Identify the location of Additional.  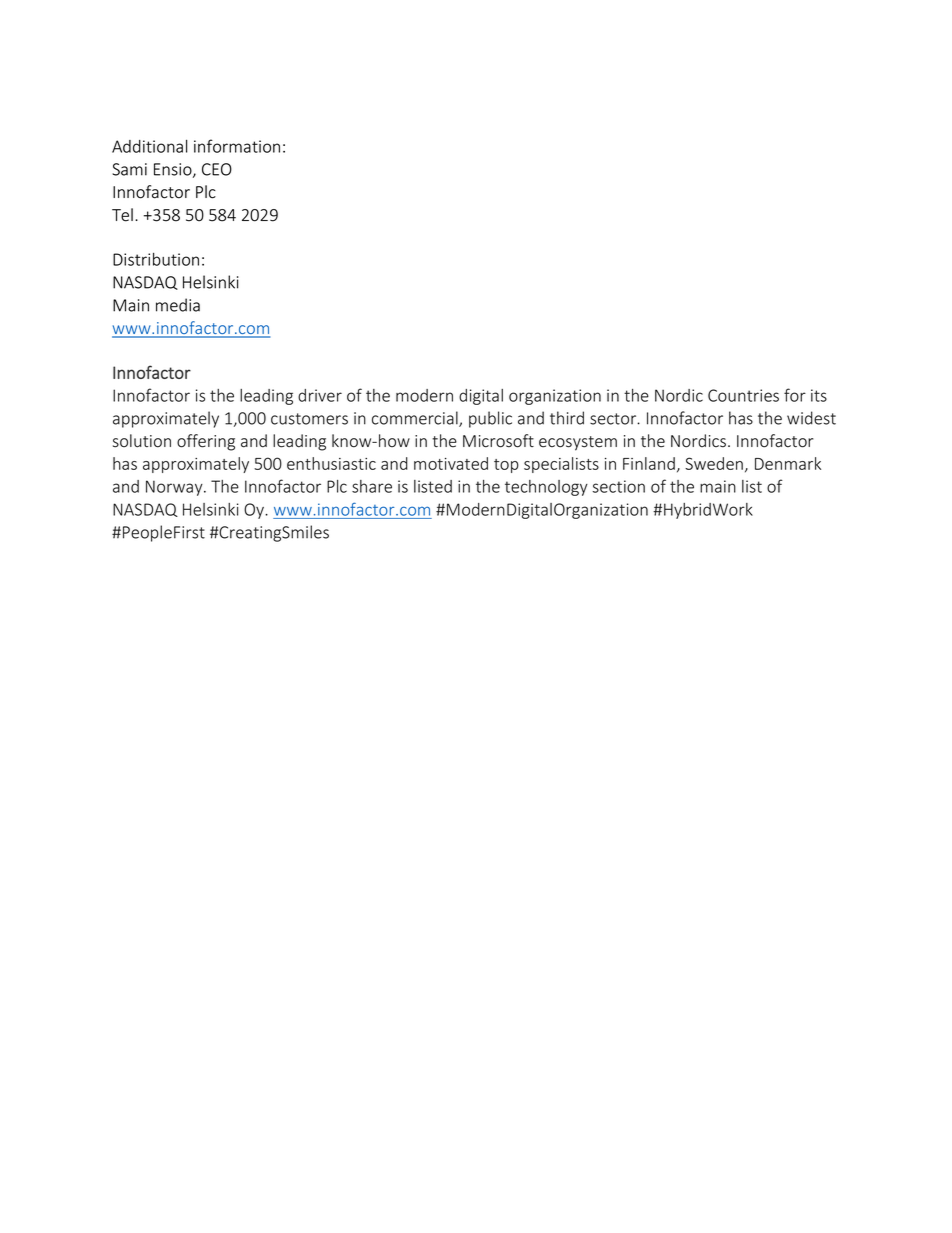
(149, 146).
